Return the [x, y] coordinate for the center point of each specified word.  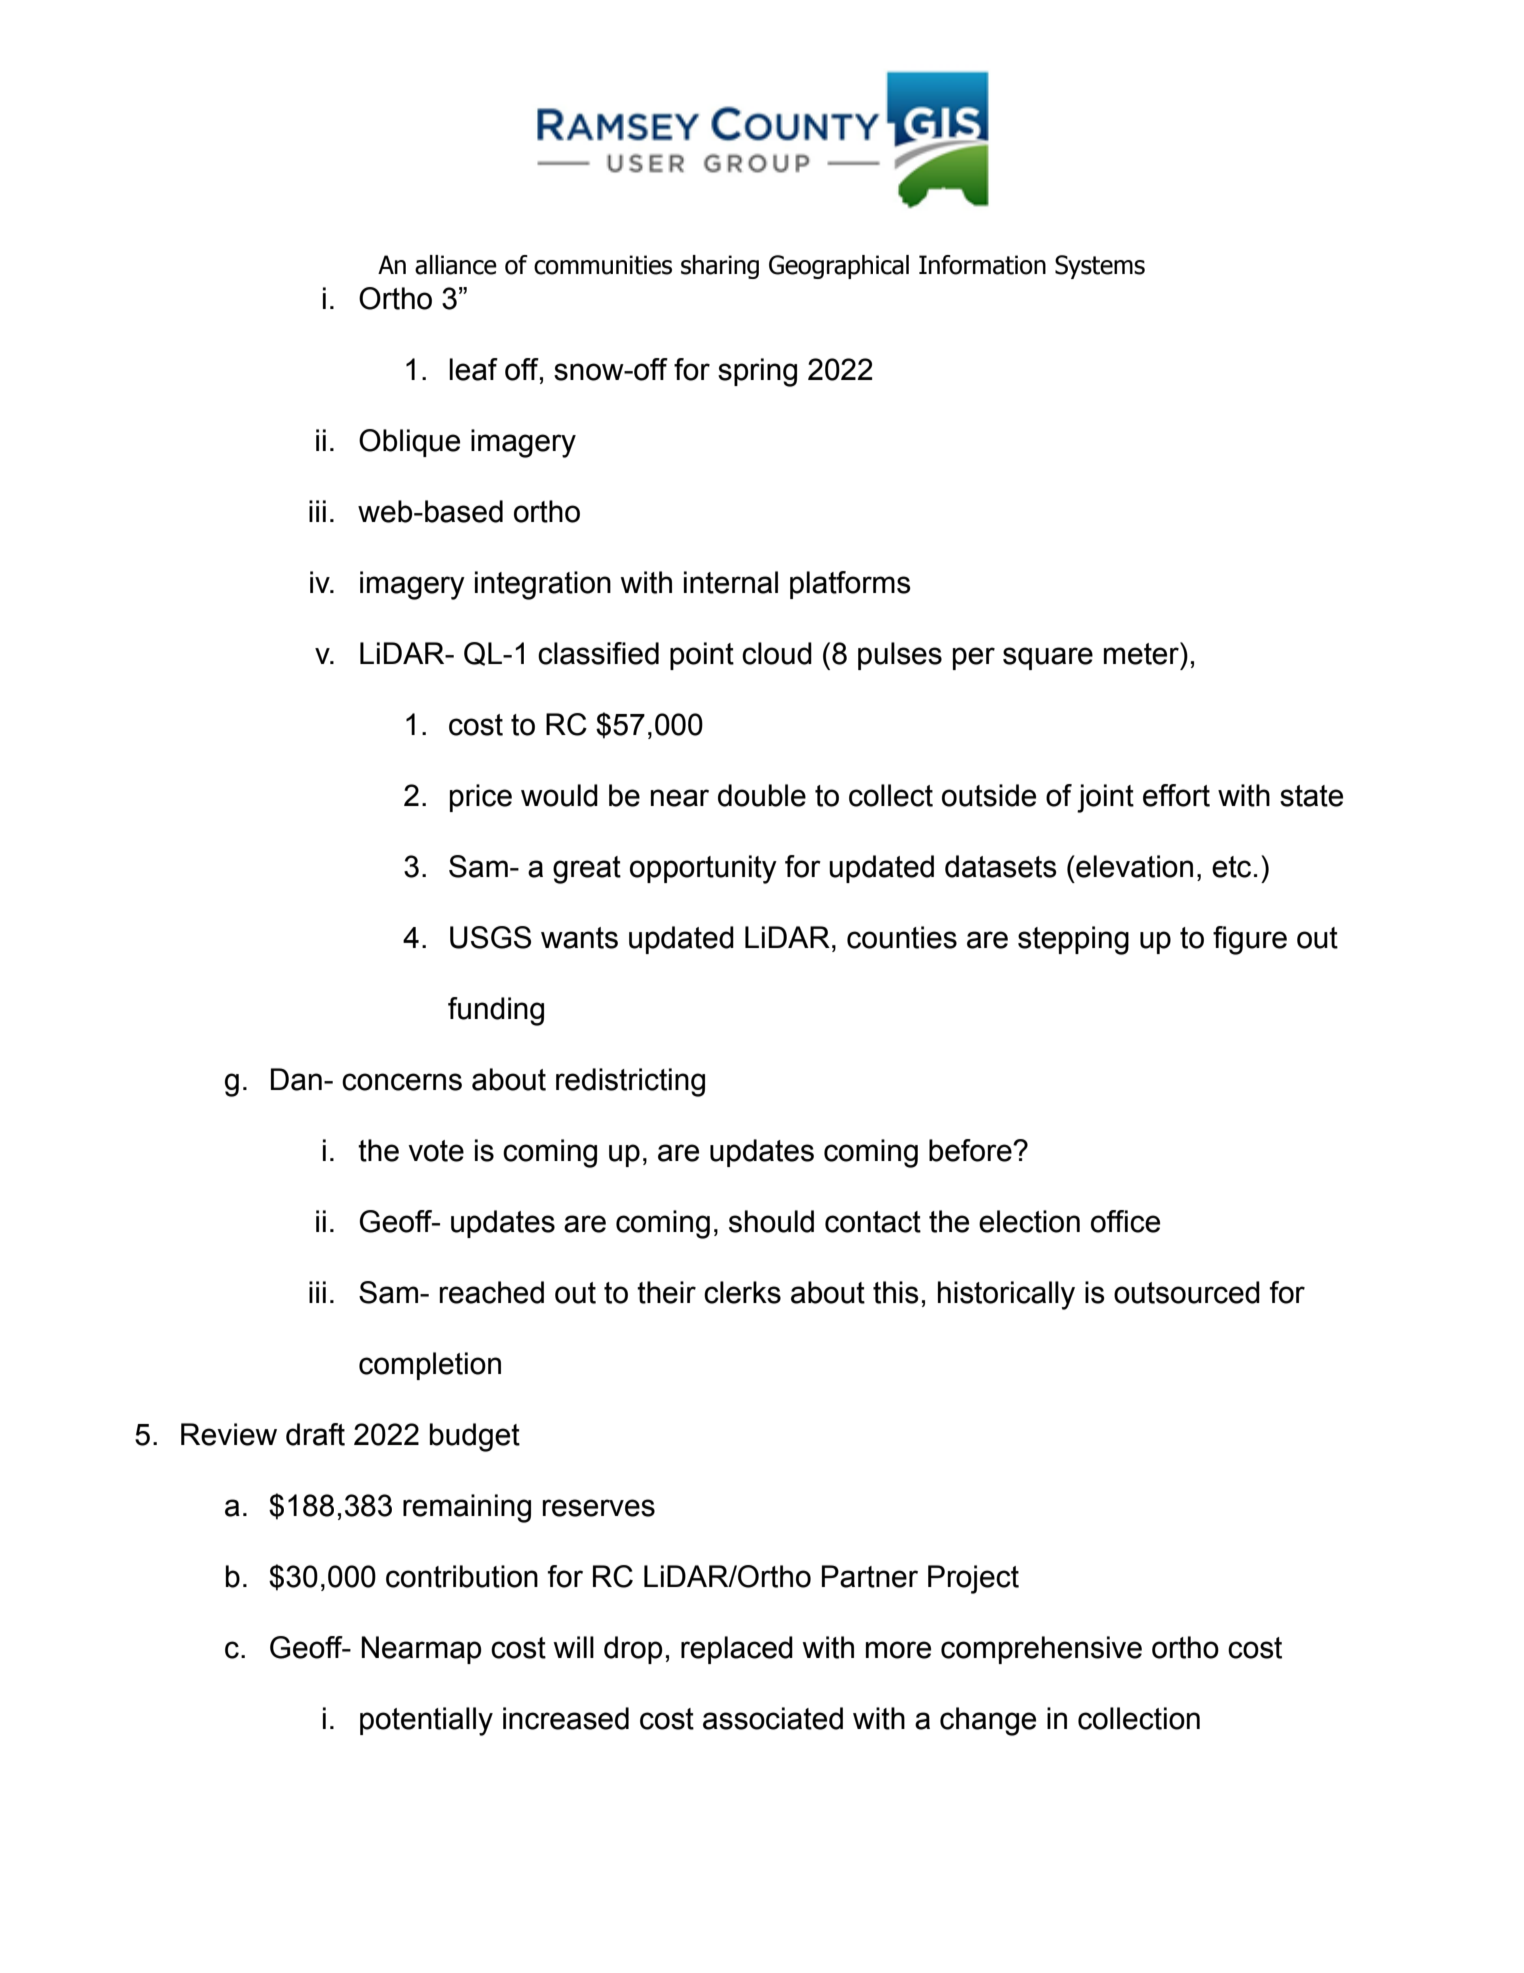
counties [902, 937]
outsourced [1187, 1292]
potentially [426, 1721]
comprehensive [1041, 1650]
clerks [742, 1292]
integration [543, 585]
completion [430, 1366]
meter [1142, 653]
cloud [777, 653]
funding [496, 1011]
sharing [720, 267]
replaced [737, 1650]
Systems [1100, 267]
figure [1250, 940]
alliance [456, 265]
